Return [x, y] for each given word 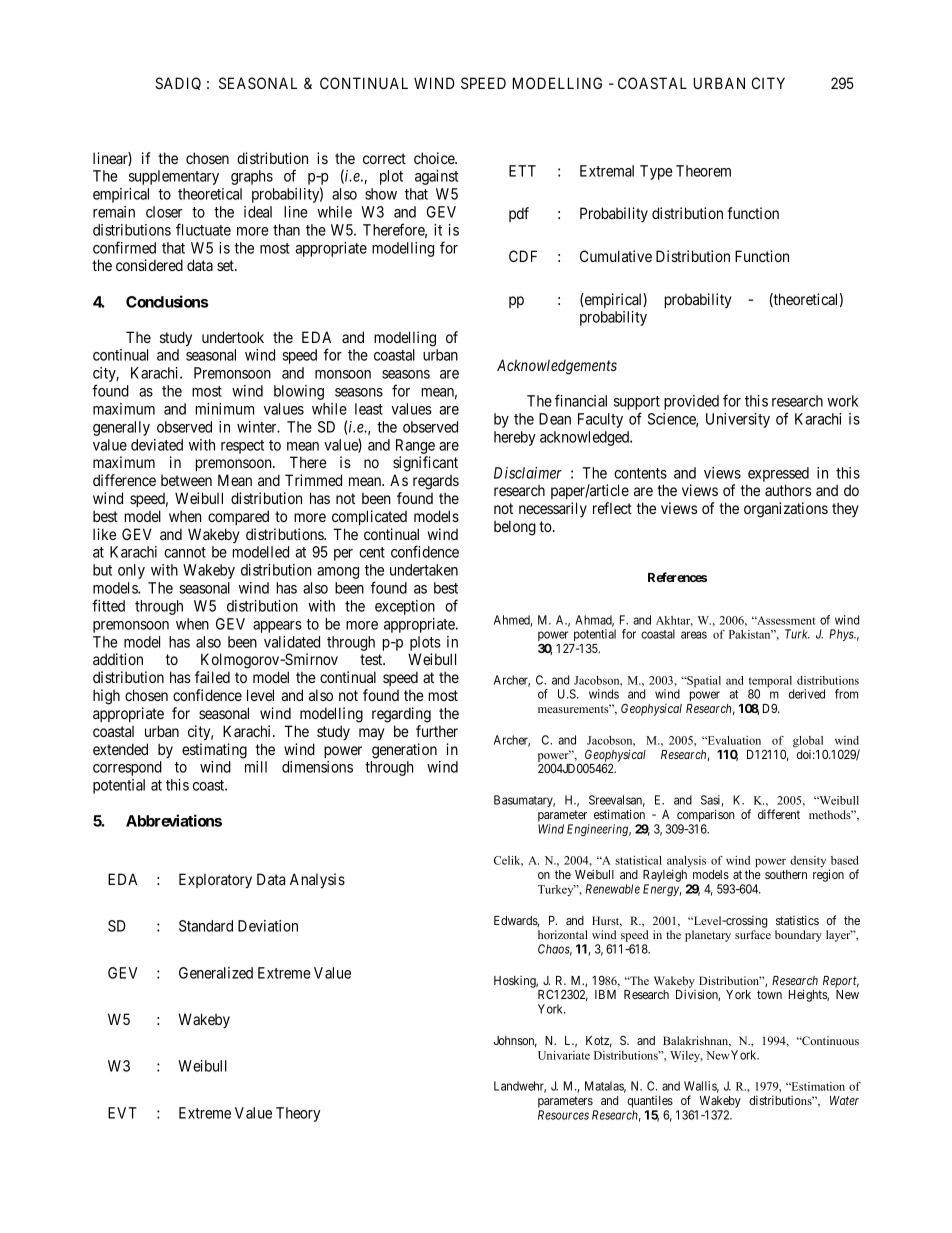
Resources [563, 1115]
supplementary [174, 177]
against [436, 177]
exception [405, 607]
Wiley [686, 1056]
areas [694, 635]
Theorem [703, 171]
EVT [122, 1113]
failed [212, 677]
